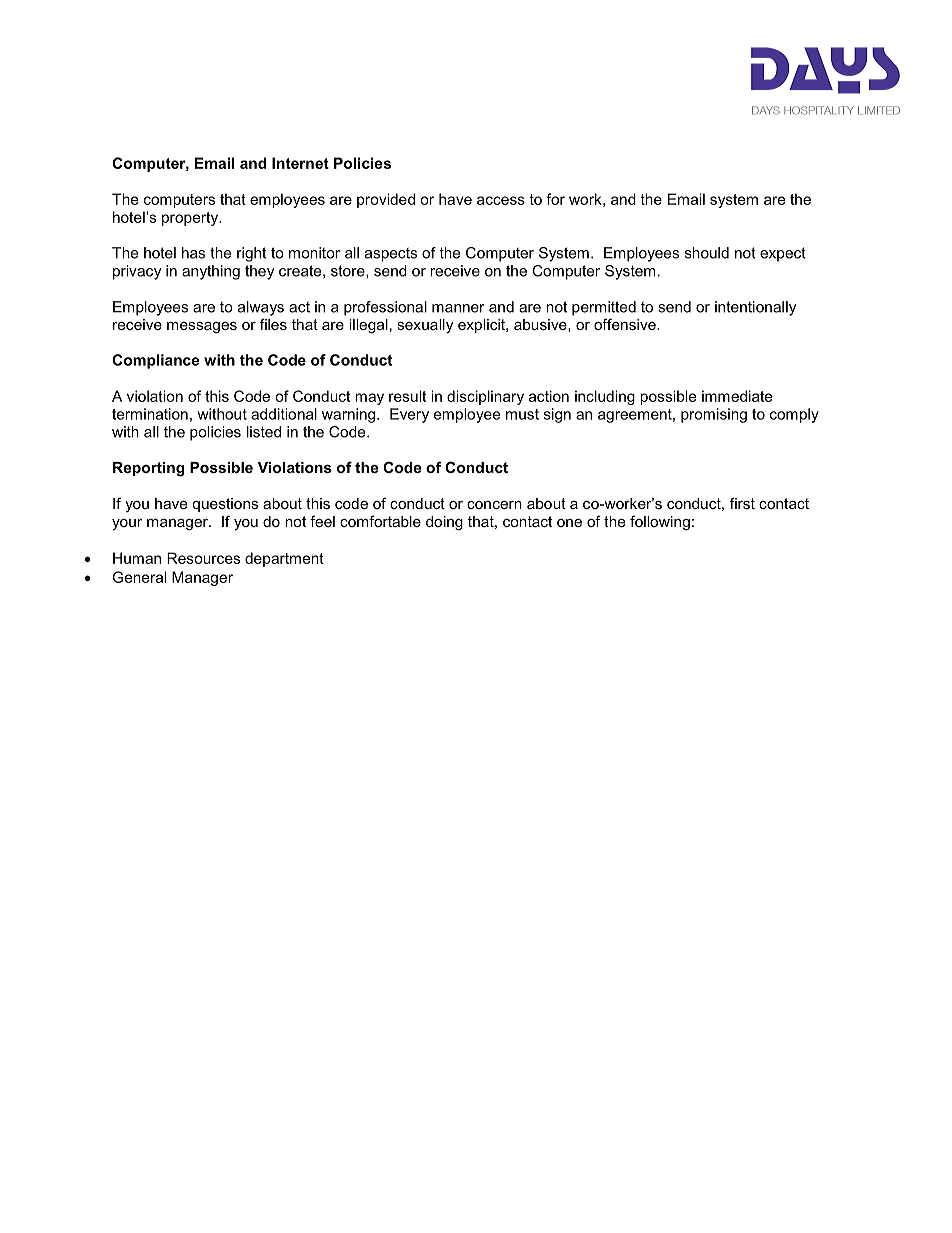  What do you see at coordinates (211, 272) in the page?
I see `anything` at bounding box center [211, 272].
